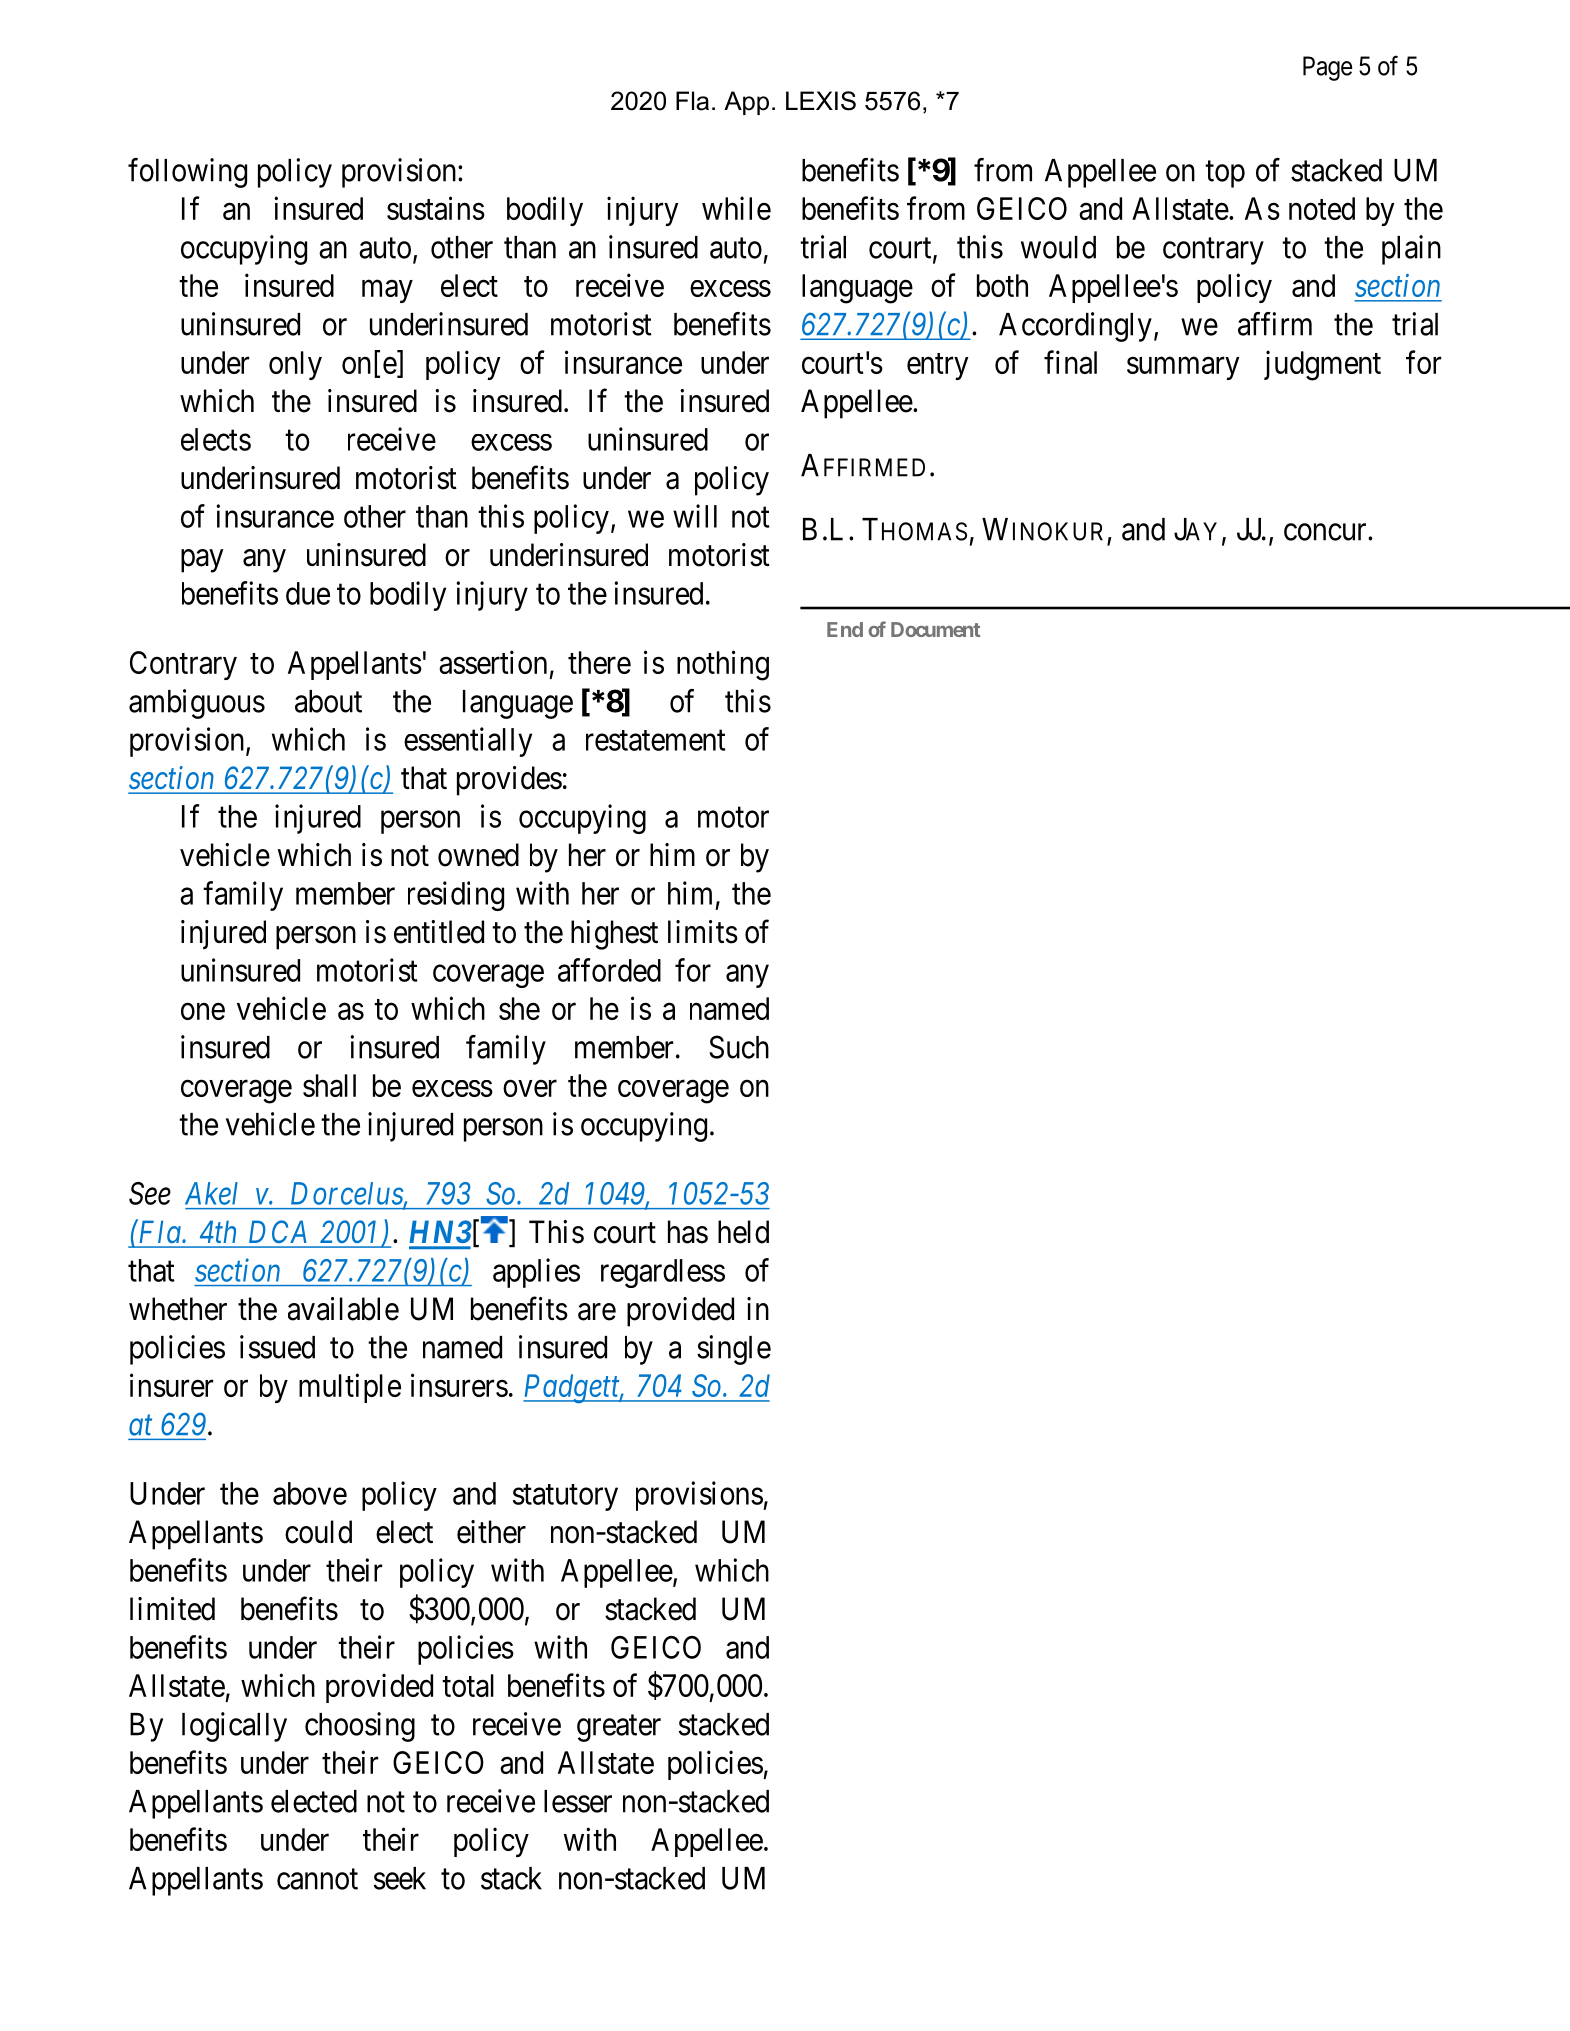 This screenshot has height=2031, width=1570. What do you see at coordinates (723, 665) in the screenshot?
I see `nothing` at bounding box center [723, 665].
